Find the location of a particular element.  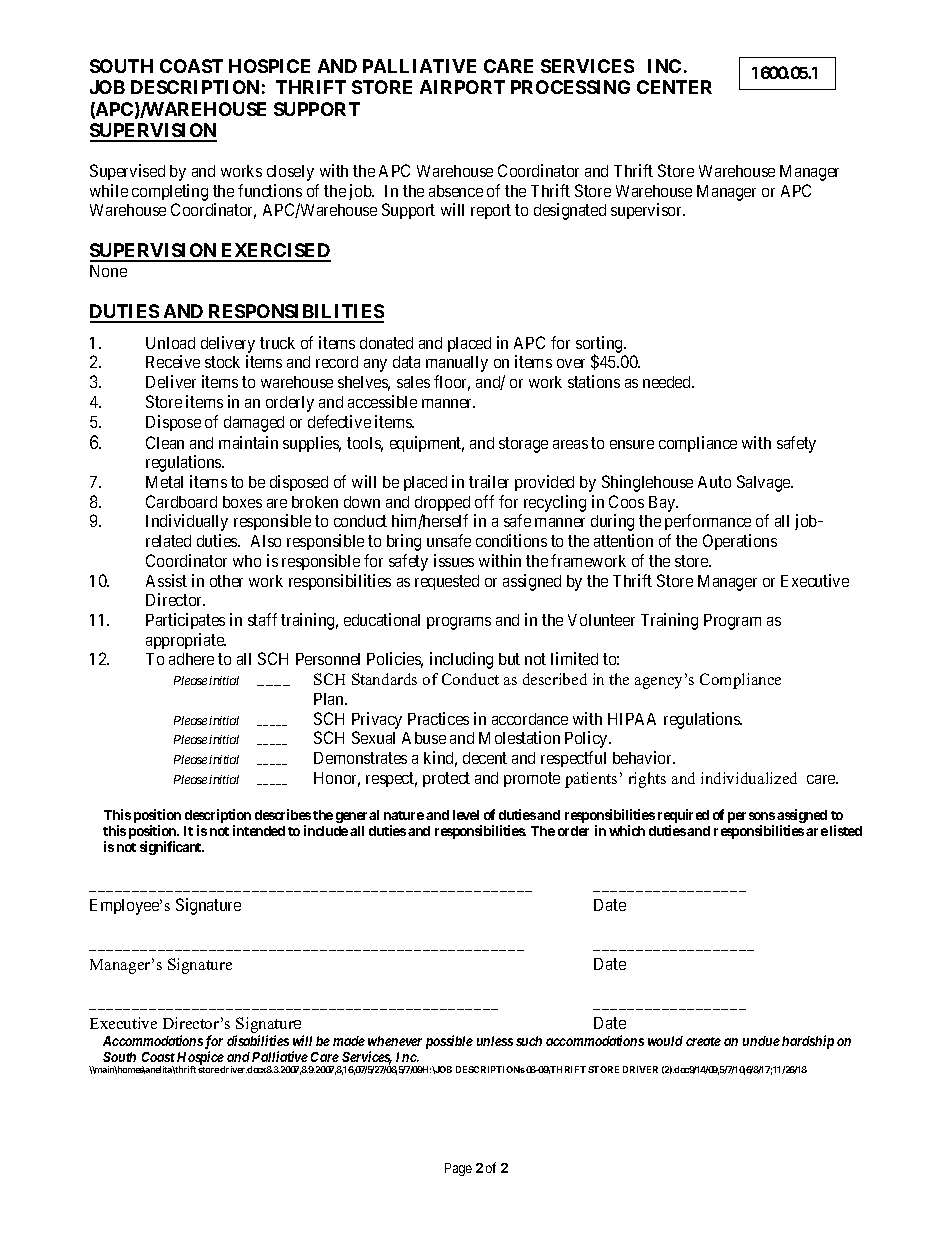

Page is located at coordinates (458, 1169).
